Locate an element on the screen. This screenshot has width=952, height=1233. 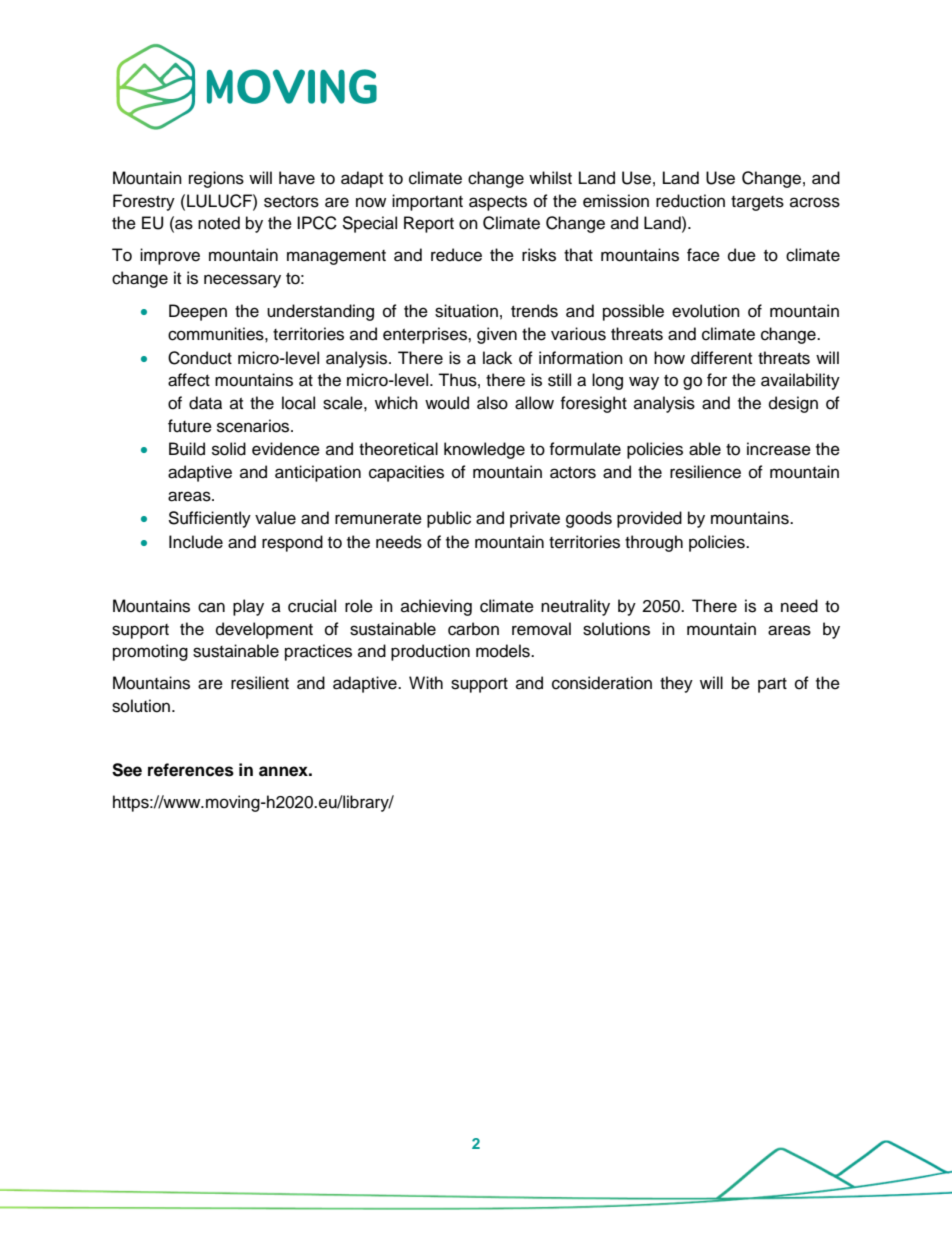
With is located at coordinates (426, 682).
